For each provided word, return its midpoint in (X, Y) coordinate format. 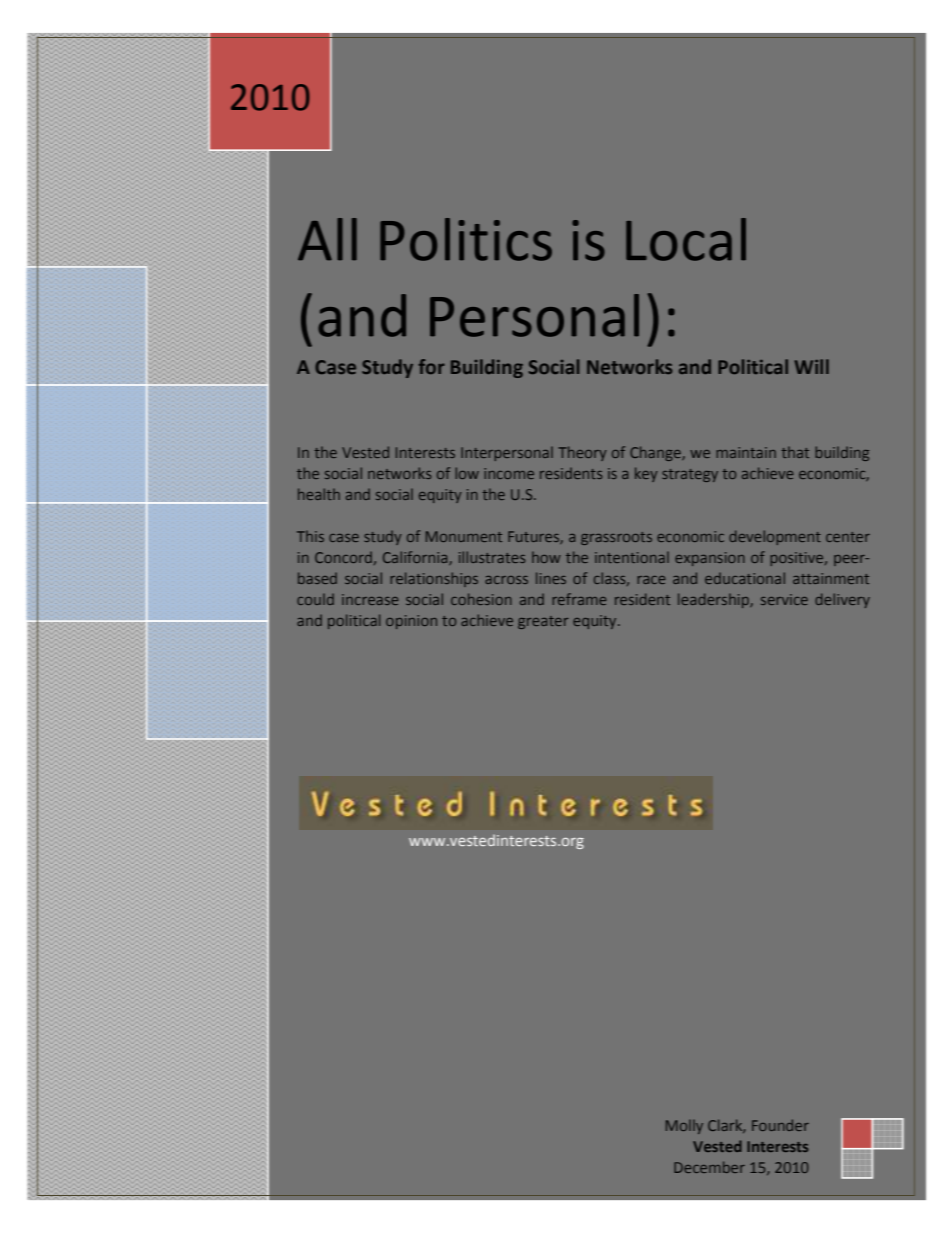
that (795, 452)
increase (370, 599)
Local (686, 239)
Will (811, 366)
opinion (411, 622)
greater (543, 622)
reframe (579, 599)
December (709, 1167)
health (319, 494)
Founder (780, 1125)
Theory (582, 453)
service (784, 599)
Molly (684, 1127)
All (327, 239)
